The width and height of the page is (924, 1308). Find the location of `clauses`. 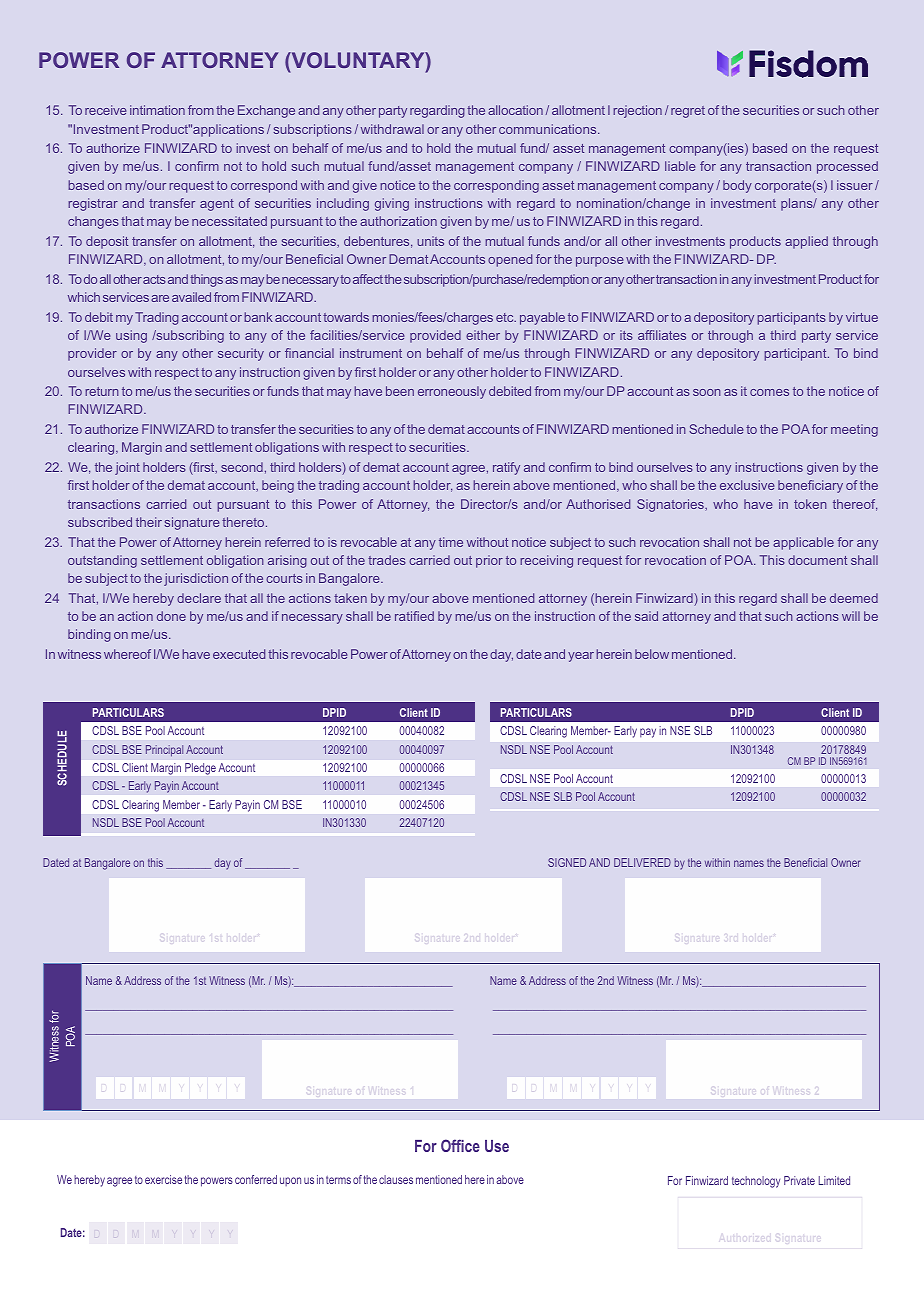

clauses is located at coordinates (396, 1179).
